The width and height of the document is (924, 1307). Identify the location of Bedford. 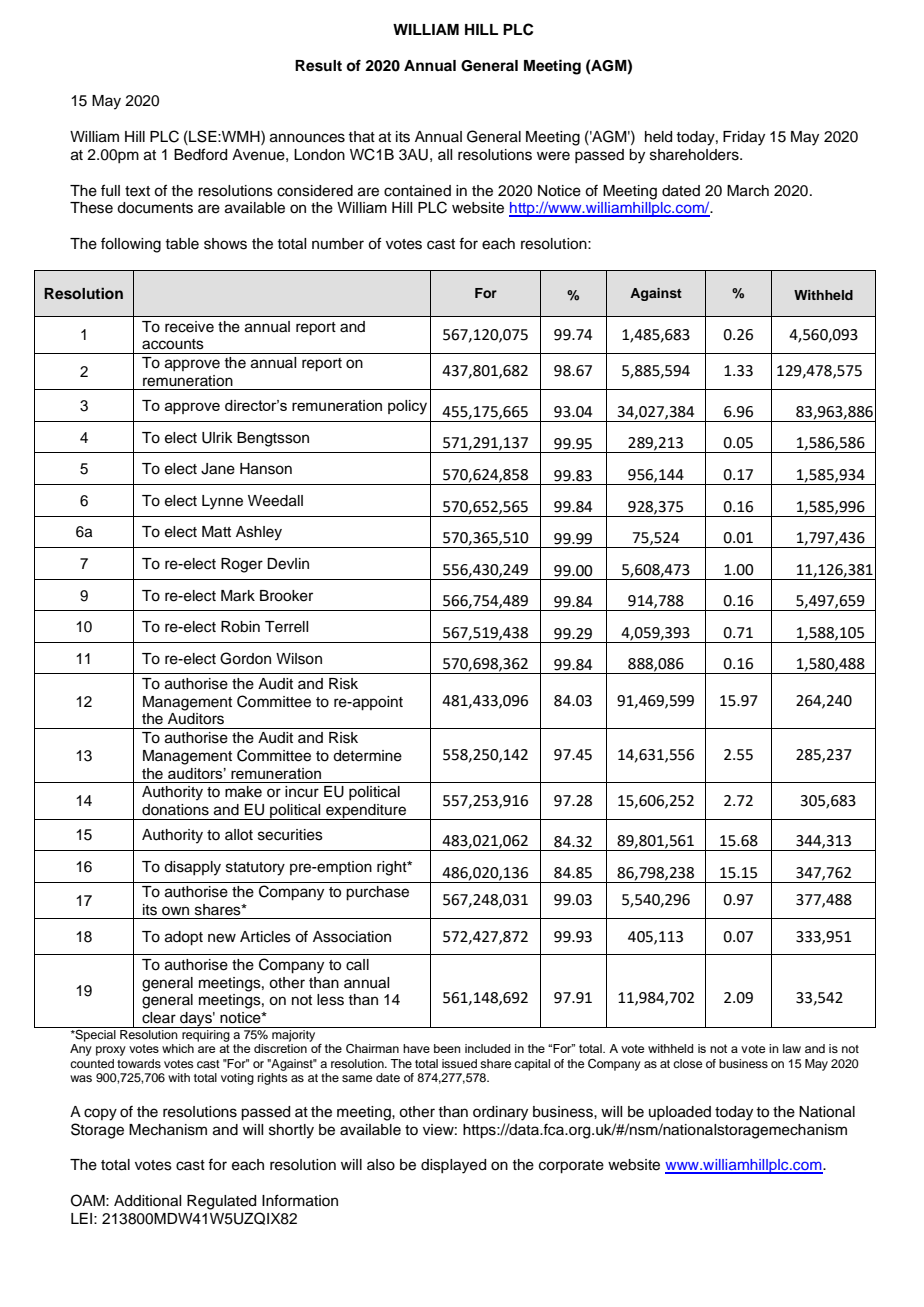
(200, 154).
